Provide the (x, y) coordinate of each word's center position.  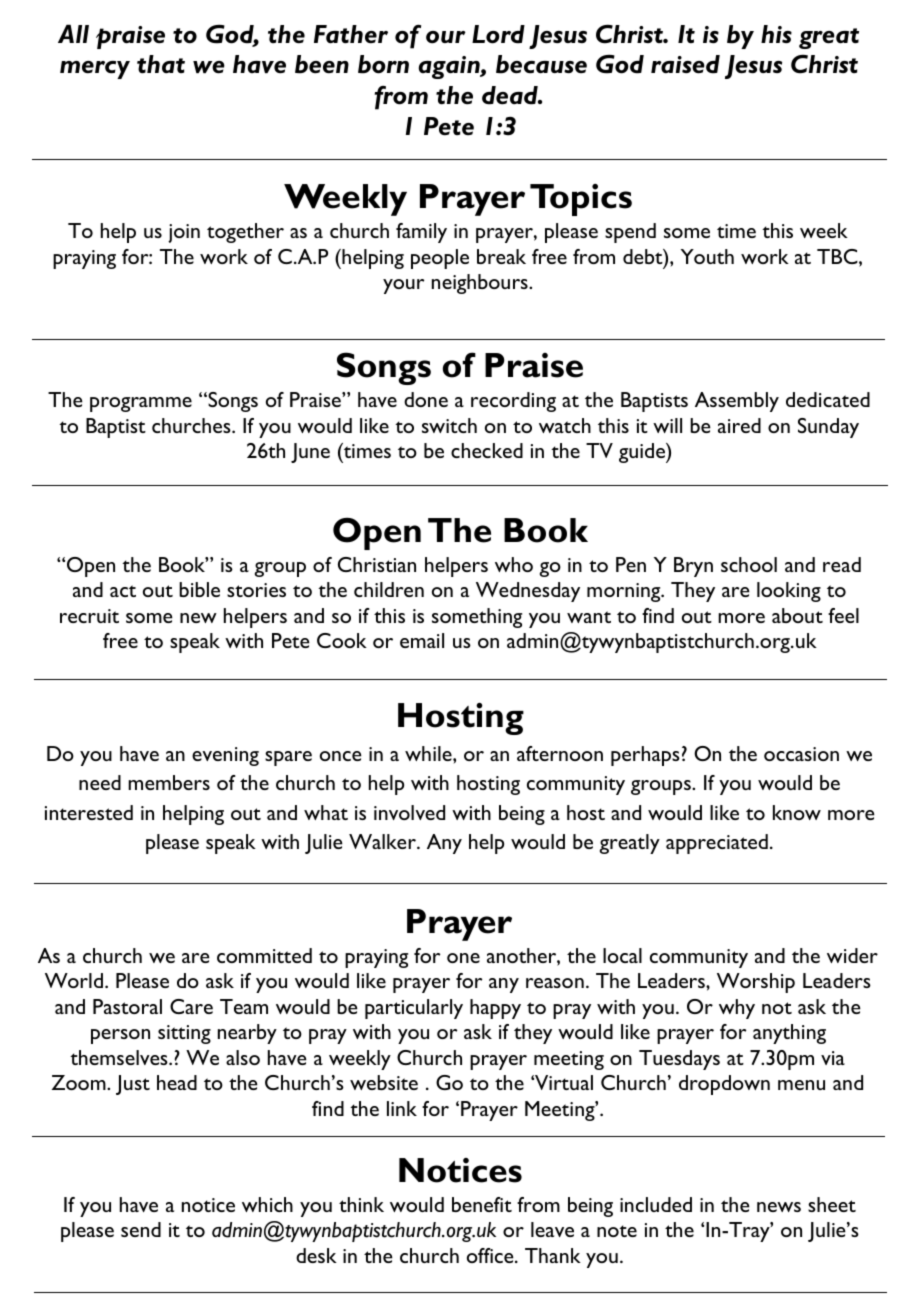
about (797, 615)
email (422, 640)
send (141, 1229)
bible (199, 589)
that (161, 64)
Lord (498, 34)
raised (685, 64)
